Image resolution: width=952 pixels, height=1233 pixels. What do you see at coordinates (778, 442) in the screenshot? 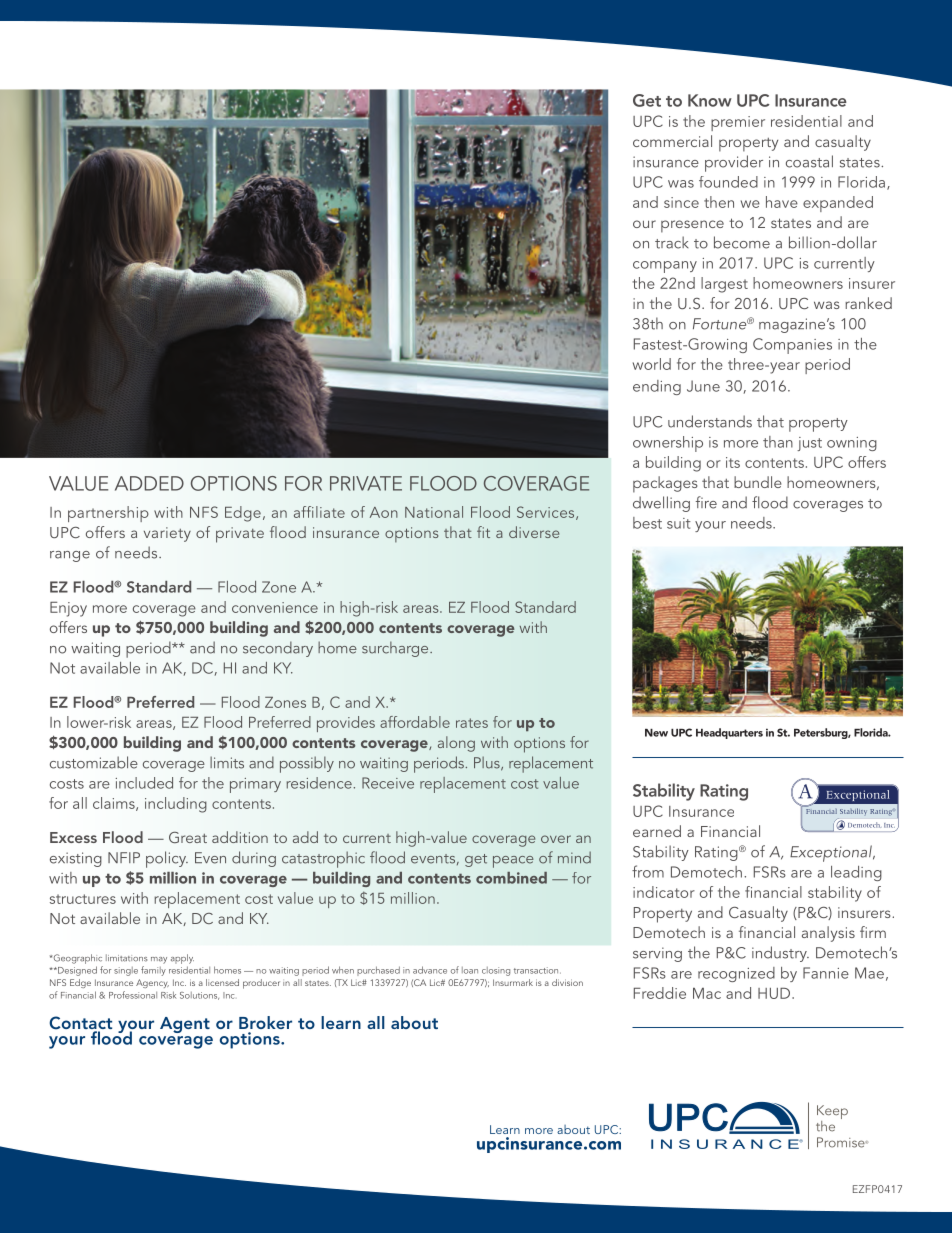
I see `than` at bounding box center [778, 442].
